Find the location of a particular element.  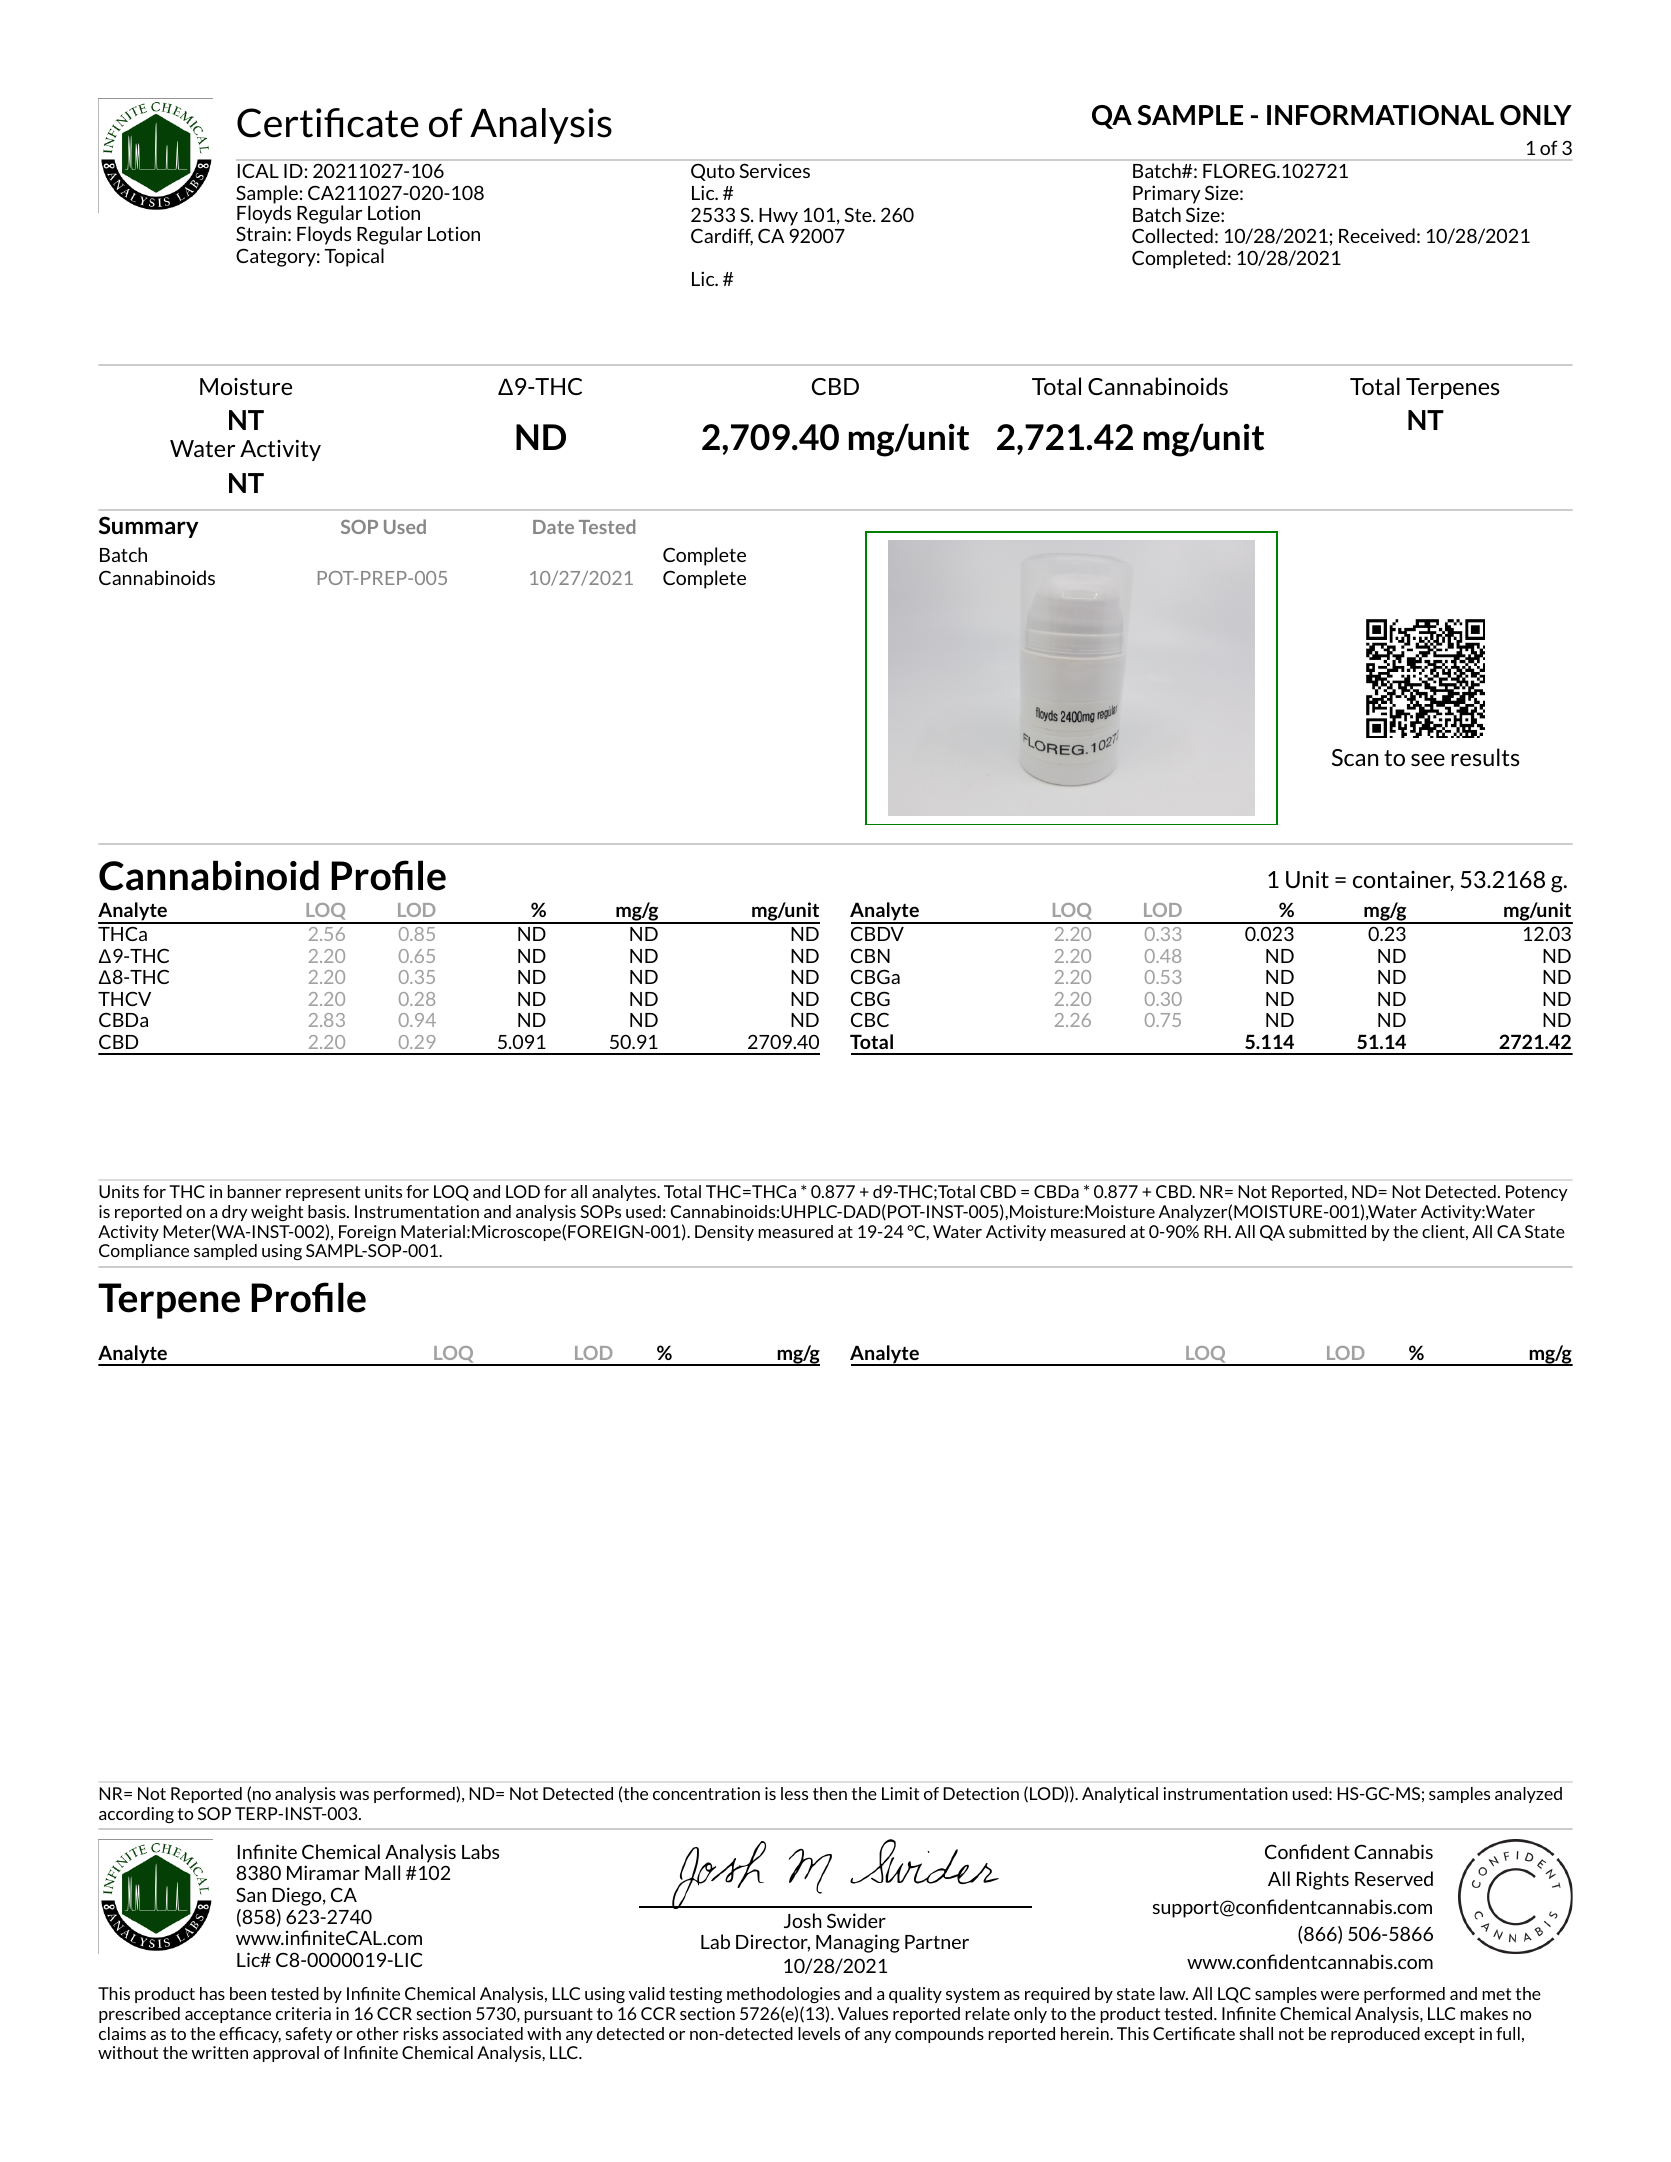

then is located at coordinates (830, 1793).
